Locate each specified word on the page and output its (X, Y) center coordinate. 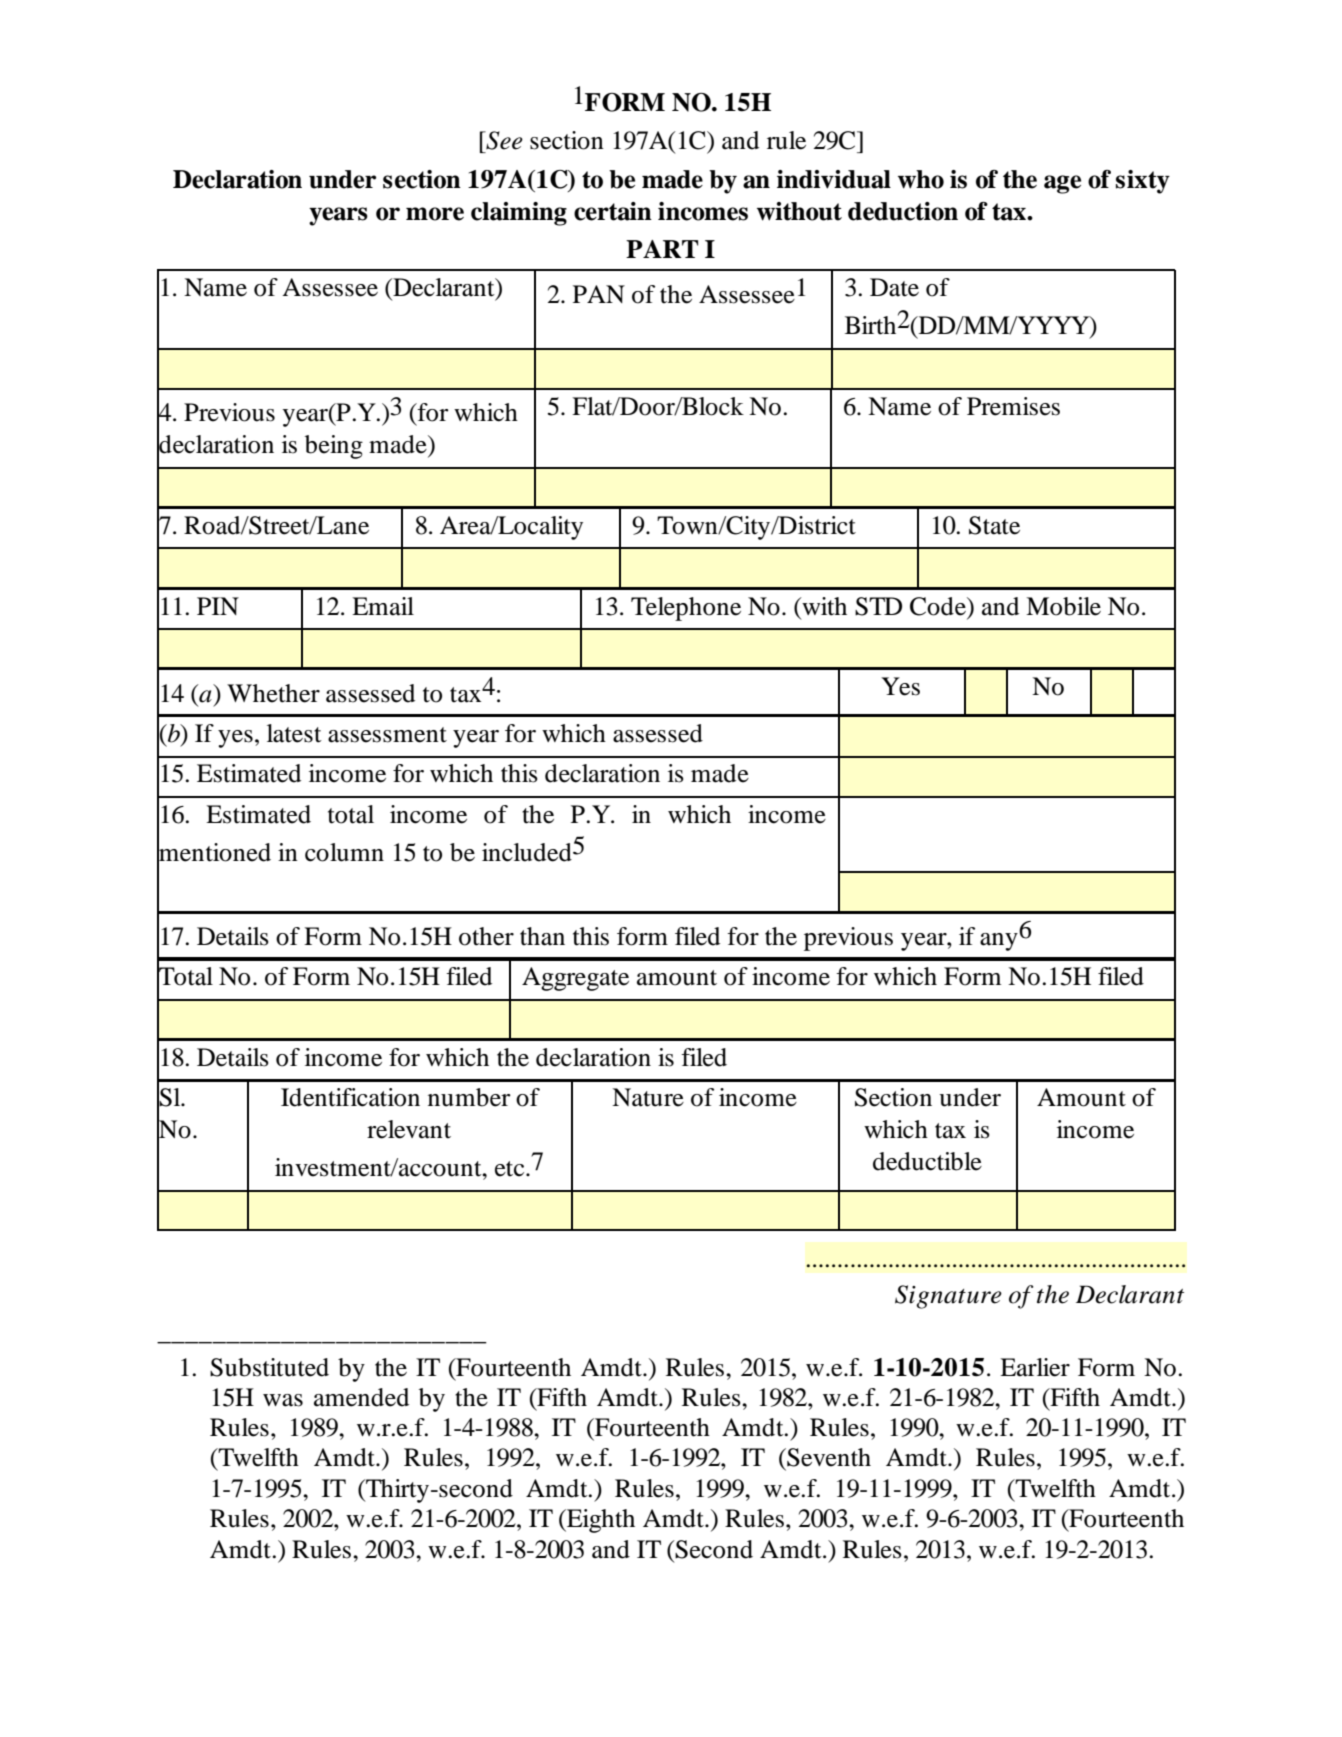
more (435, 214)
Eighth (600, 1521)
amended (361, 1397)
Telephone (686, 609)
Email (383, 606)
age (1062, 184)
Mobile (1063, 606)
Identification (350, 1097)
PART (662, 249)
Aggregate (575, 979)
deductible (927, 1161)
